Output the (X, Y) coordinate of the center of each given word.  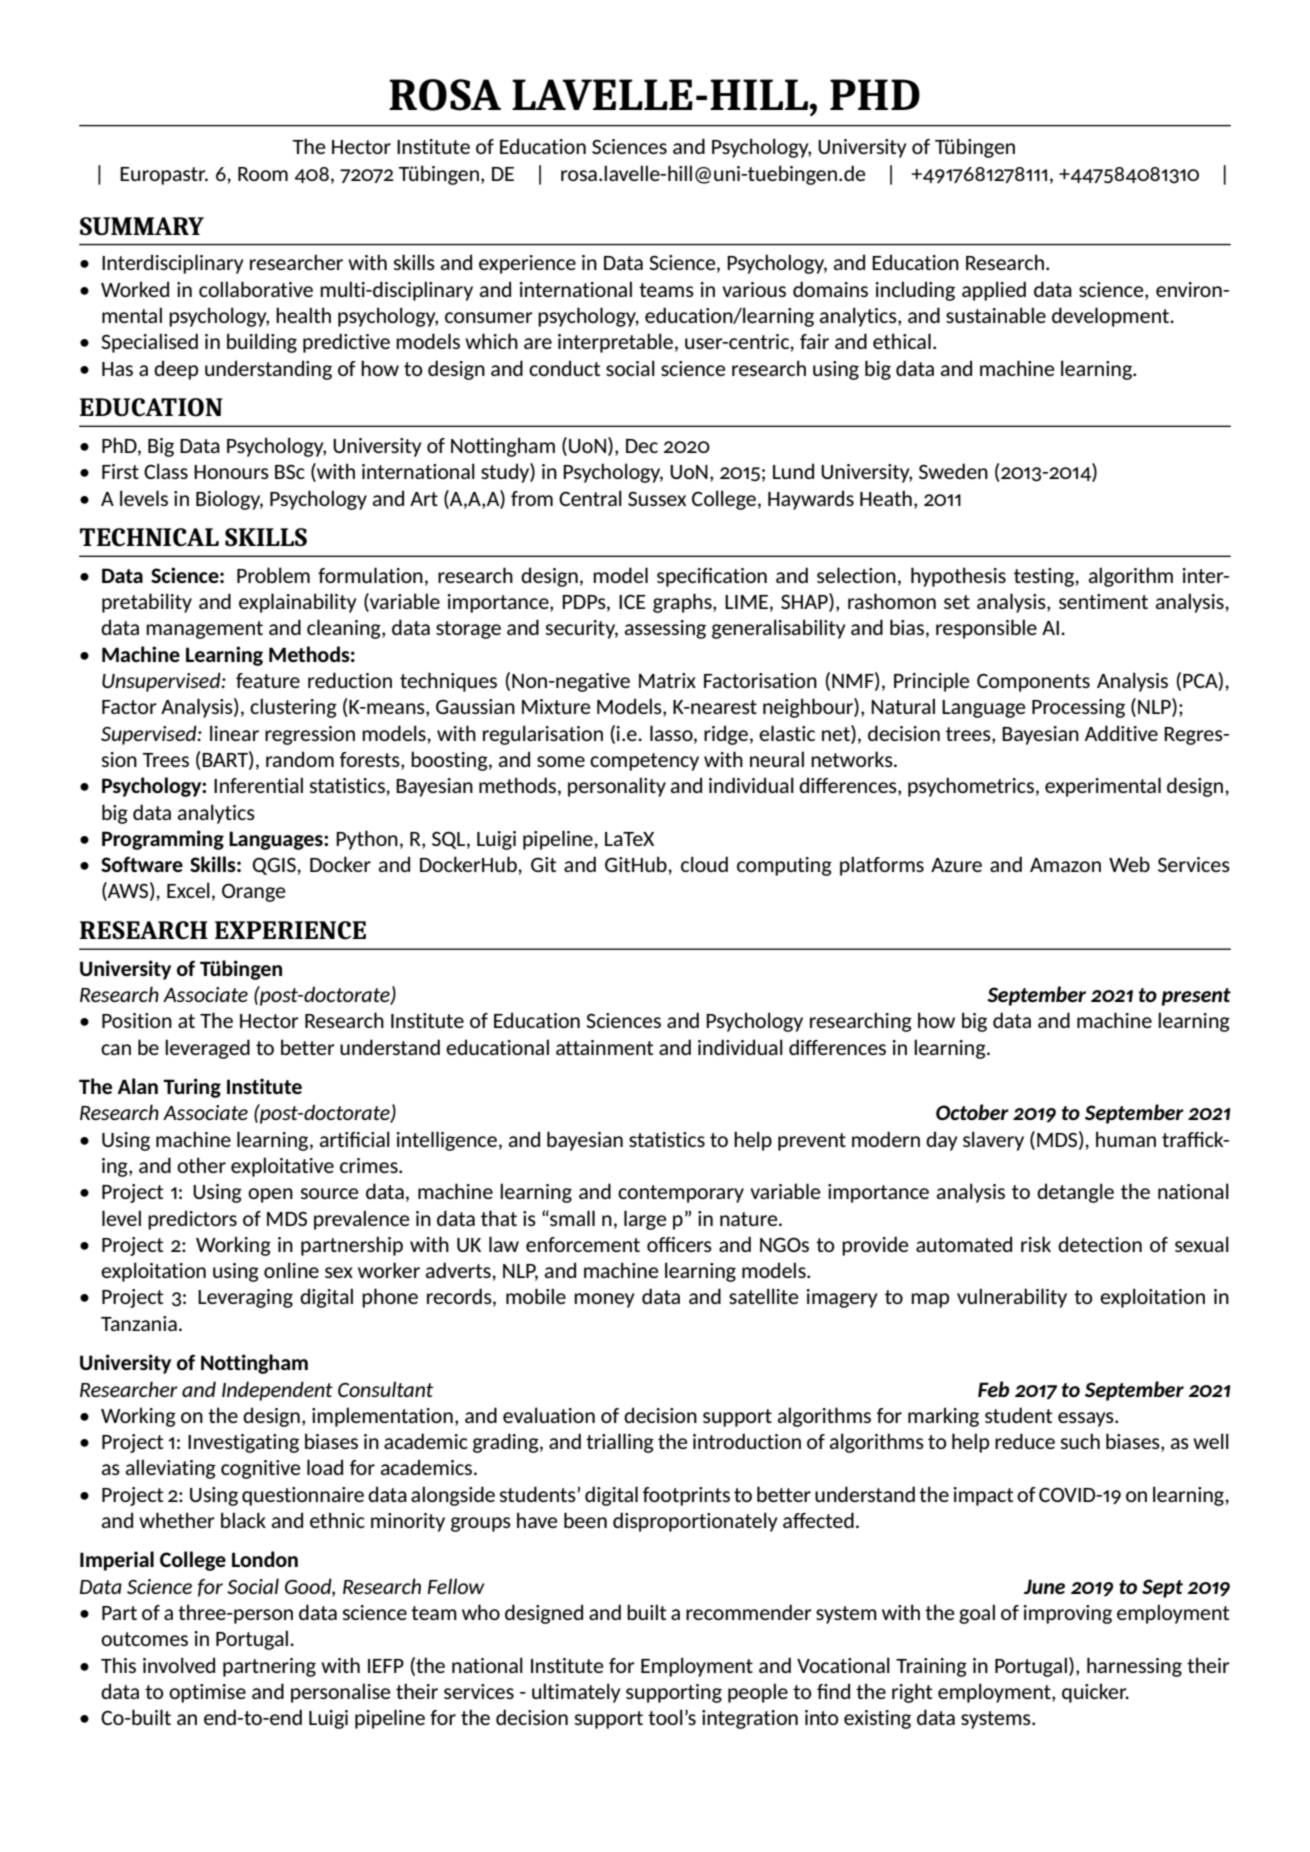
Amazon (1065, 865)
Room (263, 174)
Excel (188, 890)
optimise (207, 1693)
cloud (704, 864)
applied (994, 291)
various (754, 289)
